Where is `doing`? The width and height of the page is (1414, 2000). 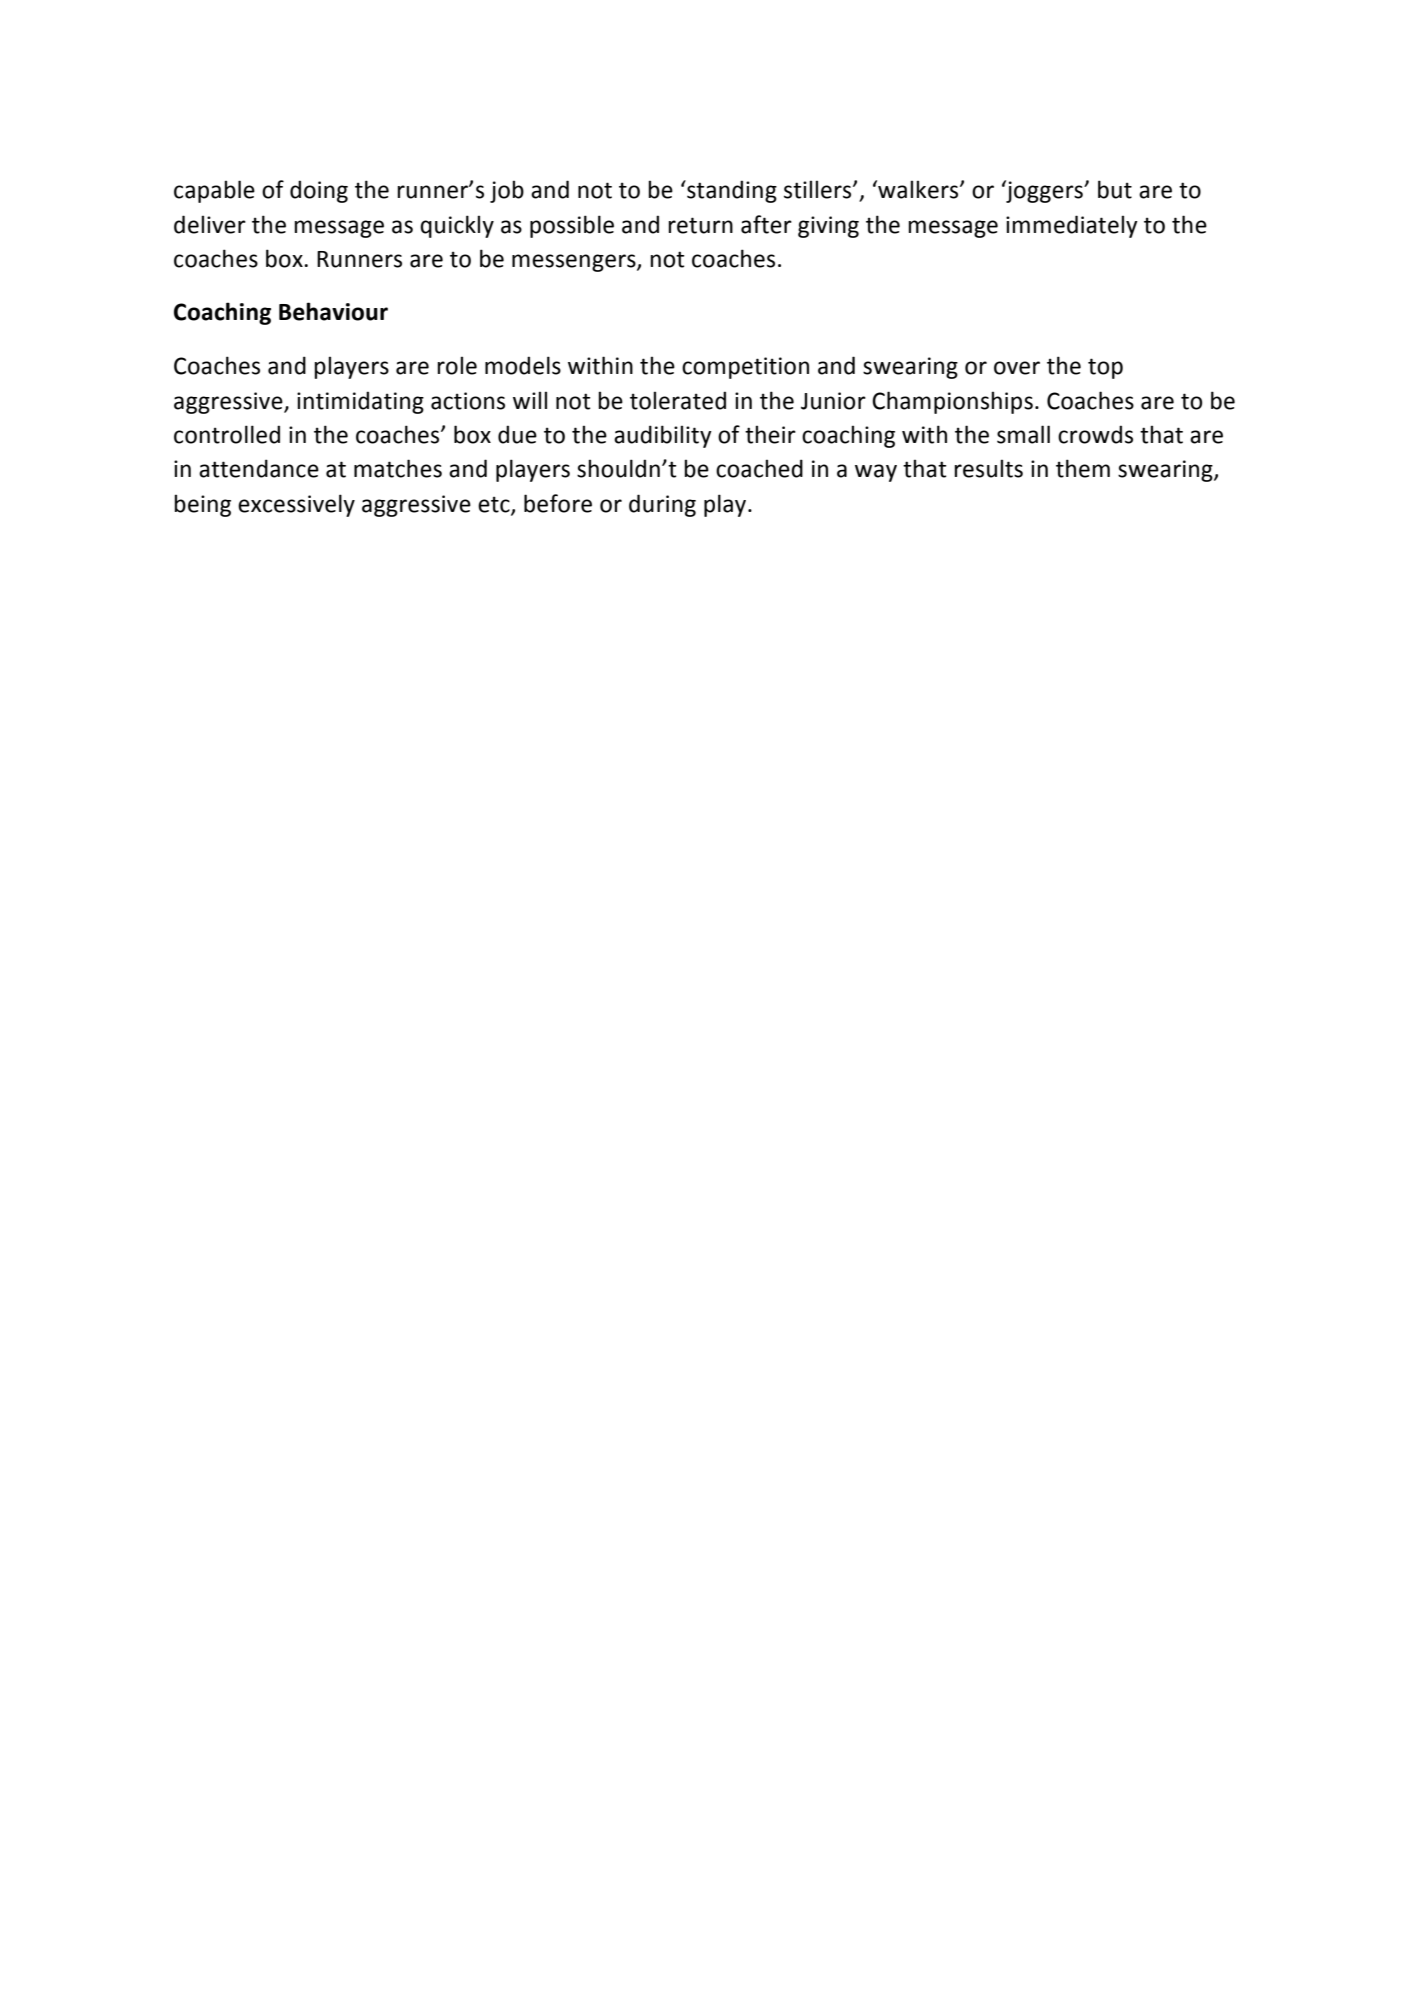 doing is located at coordinates (319, 191).
